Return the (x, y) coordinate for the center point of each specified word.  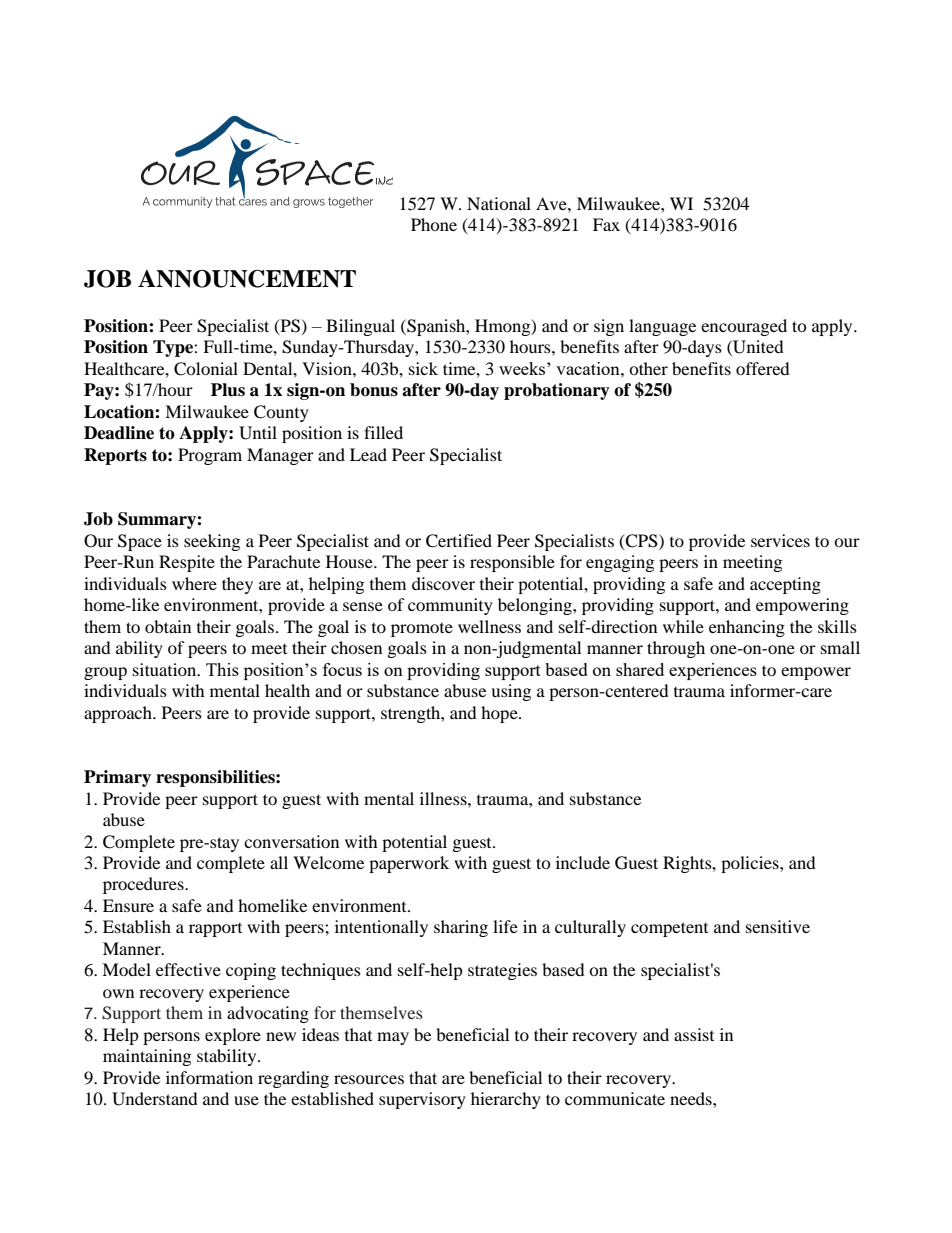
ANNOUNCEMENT (247, 279)
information (209, 1077)
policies (751, 864)
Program (210, 456)
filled (383, 432)
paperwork (409, 864)
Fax (606, 224)
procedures (144, 885)
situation (166, 669)
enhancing (747, 628)
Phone (434, 224)
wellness (489, 626)
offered (763, 368)
